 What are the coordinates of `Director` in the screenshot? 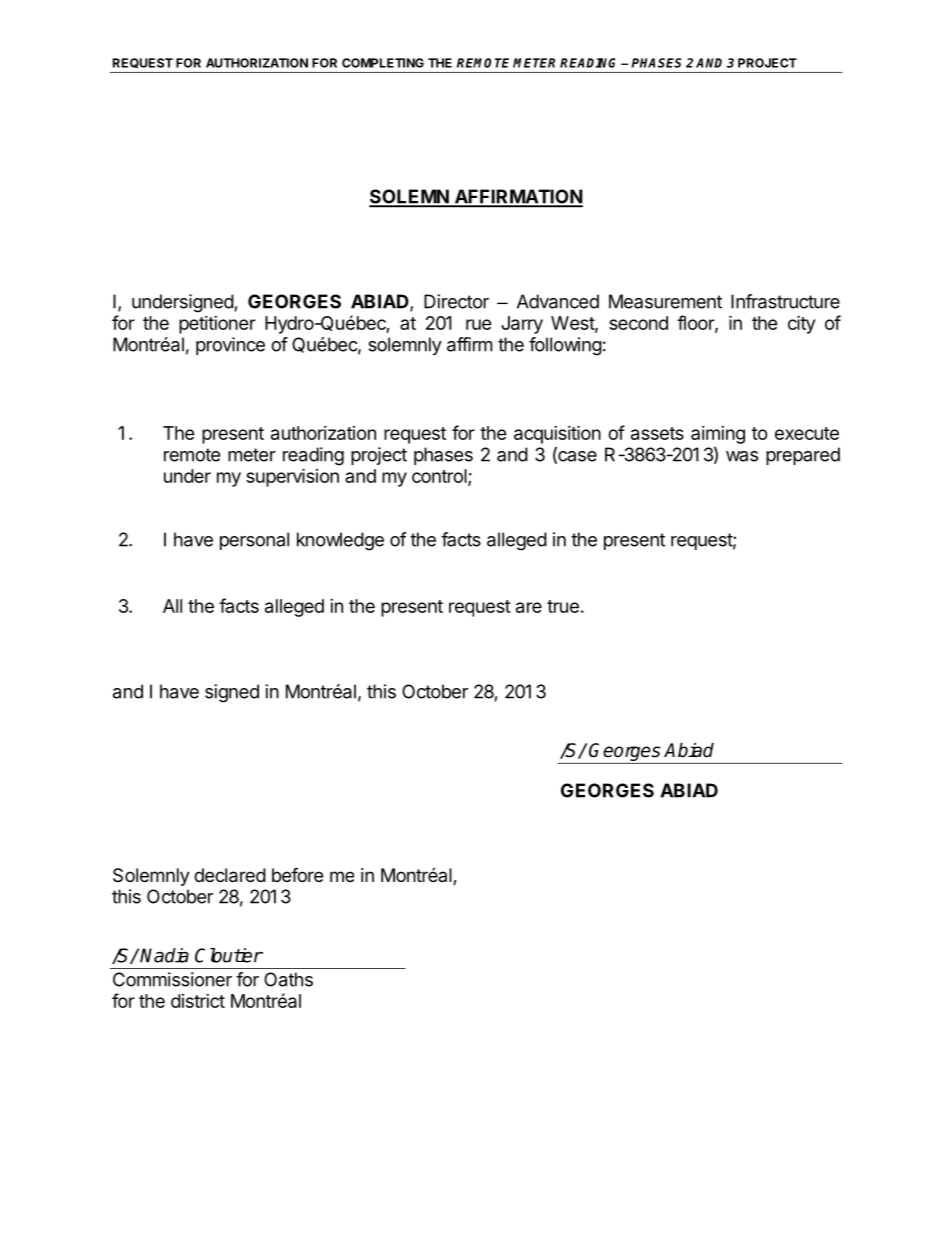 It's located at (456, 301).
